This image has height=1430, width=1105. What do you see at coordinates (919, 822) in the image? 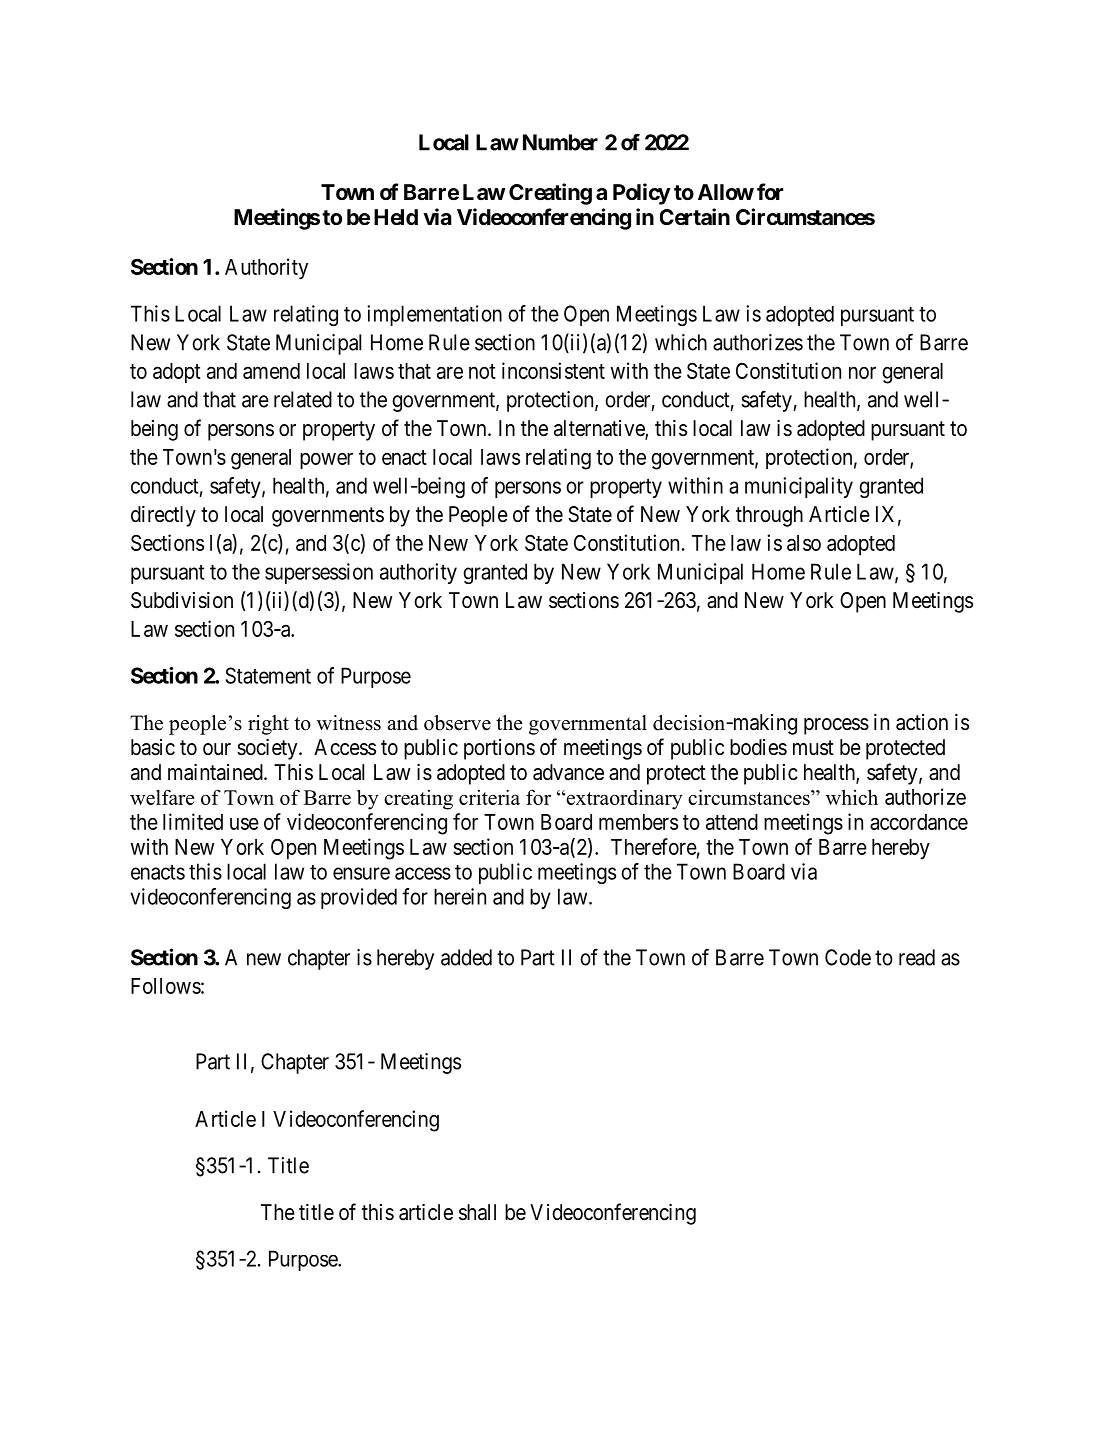
I see `accordance` at bounding box center [919, 822].
